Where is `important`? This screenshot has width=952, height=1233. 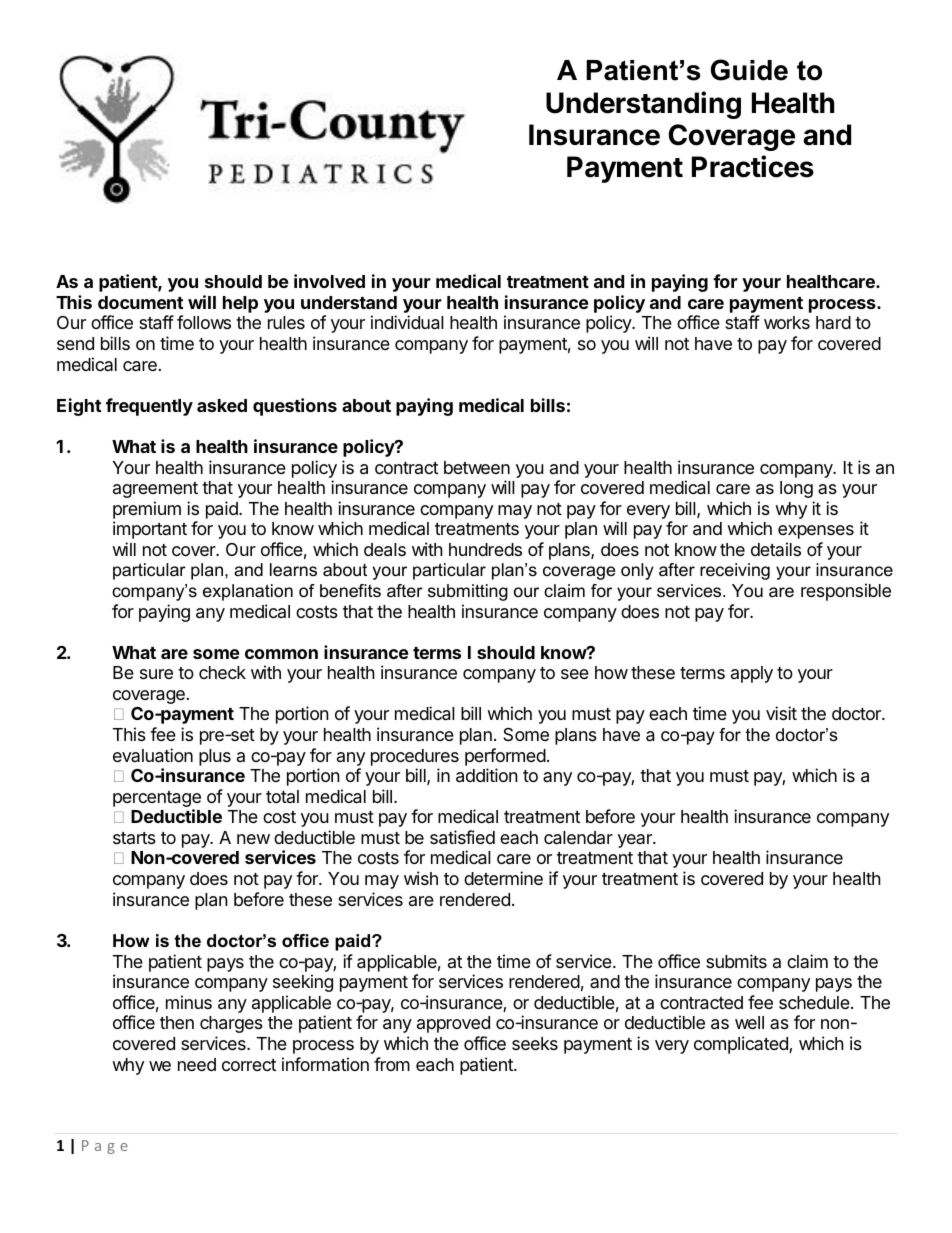
important is located at coordinates (150, 530).
